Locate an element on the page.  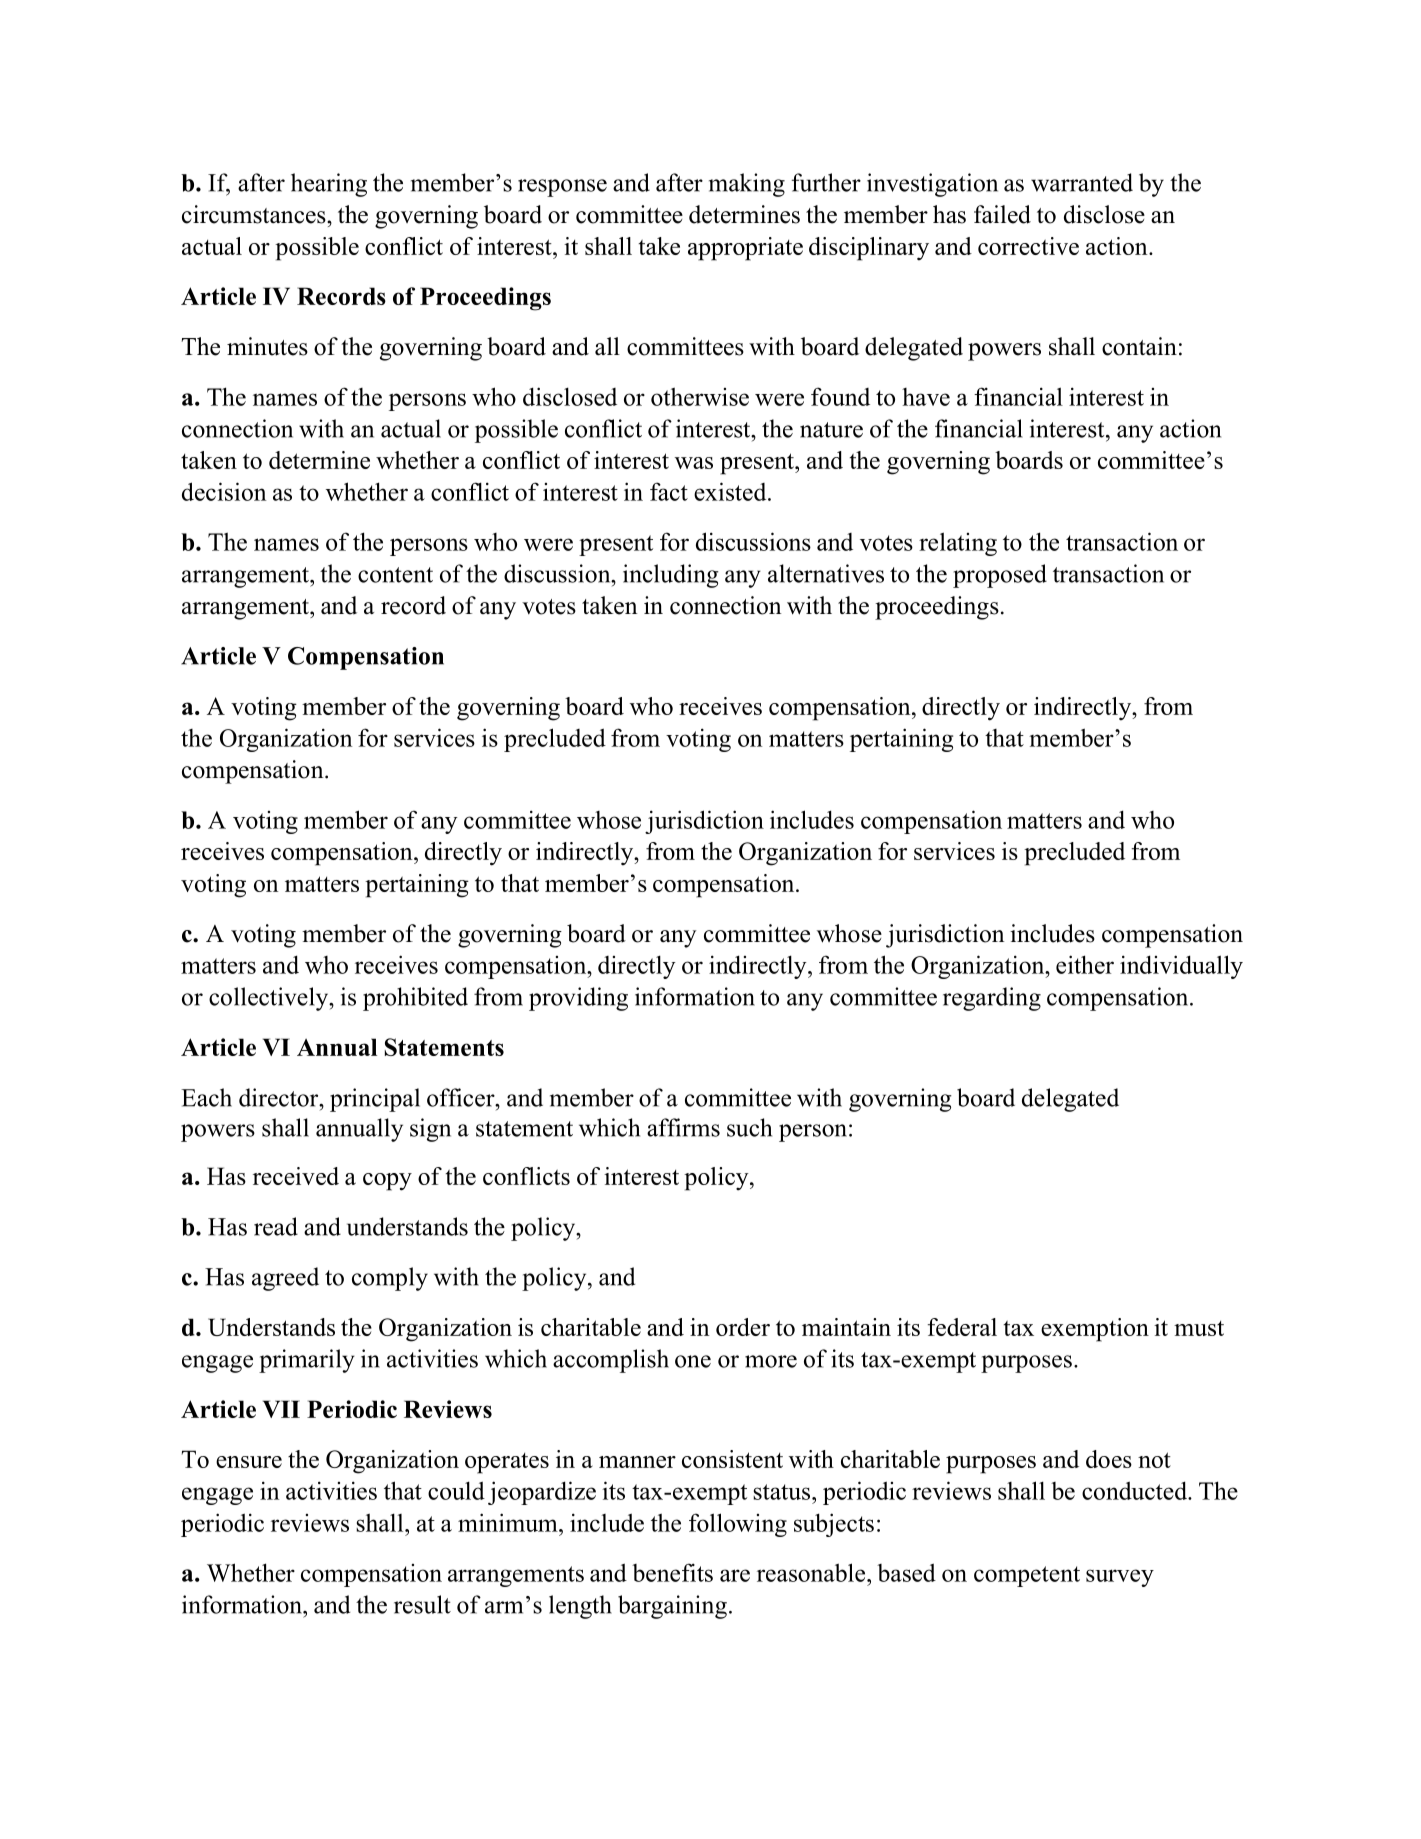
regarding is located at coordinates (992, 999).
